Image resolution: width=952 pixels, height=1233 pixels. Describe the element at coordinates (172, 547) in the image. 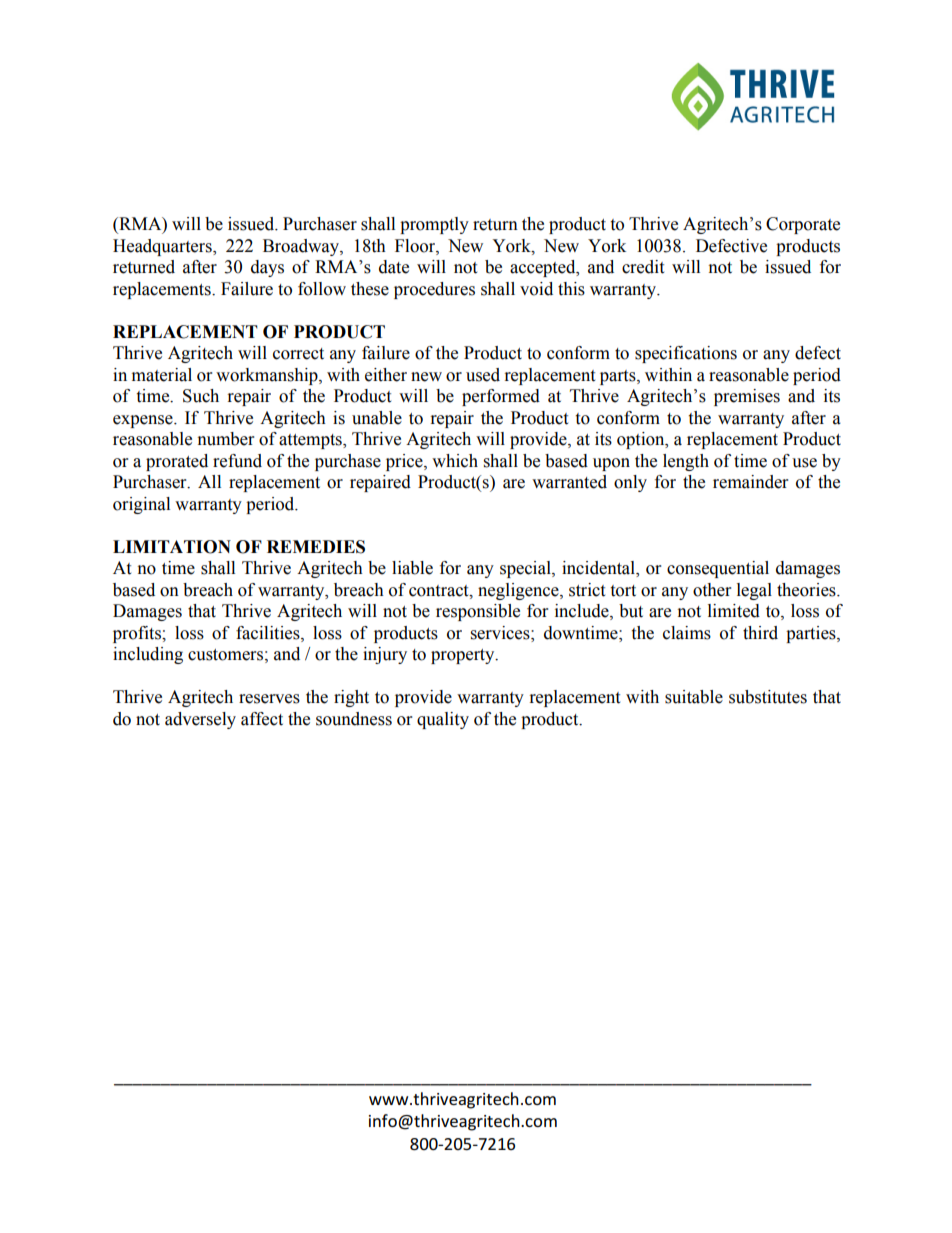

I see `LIMITATION` at that location.
